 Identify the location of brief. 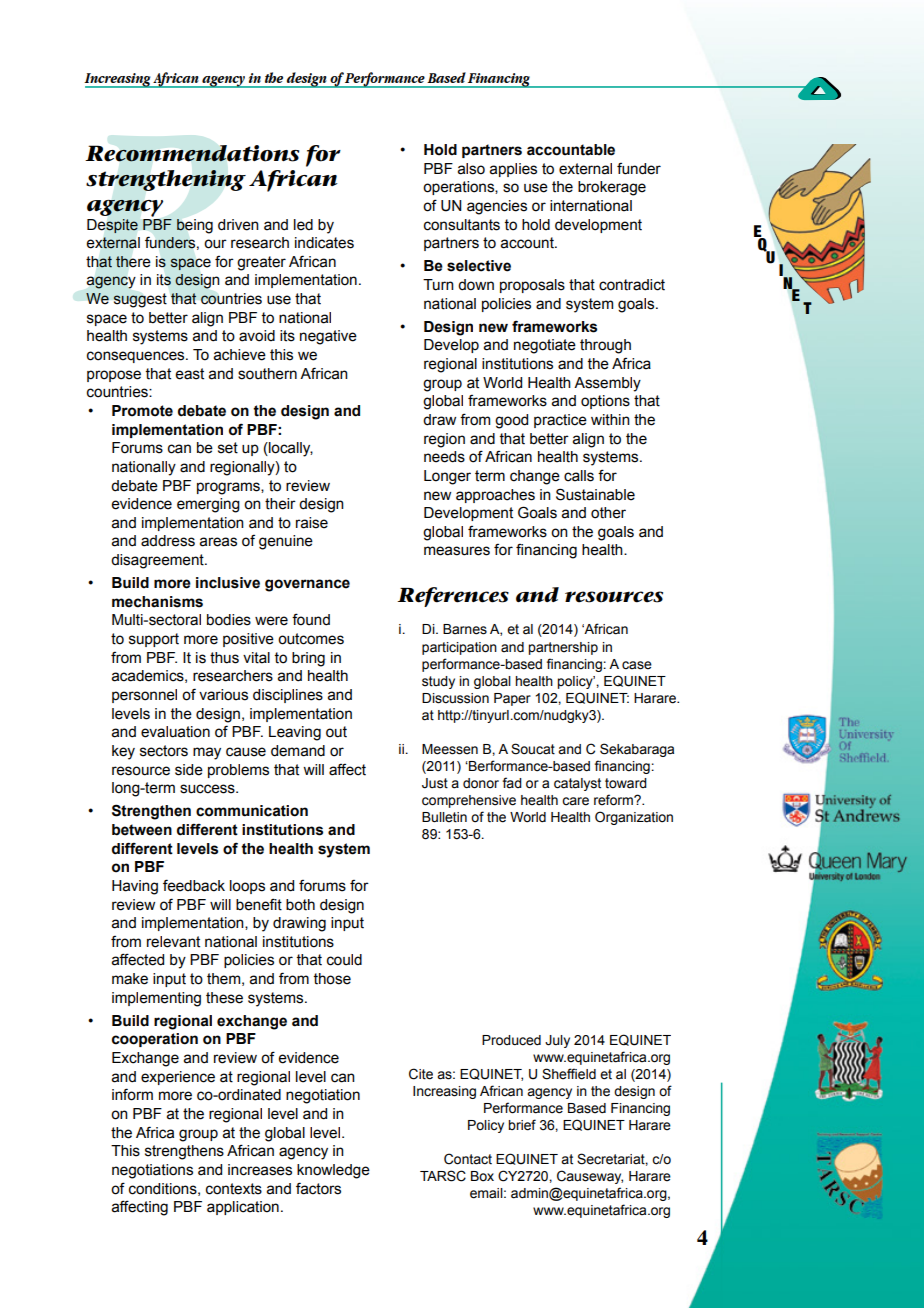
(522, 1125).
